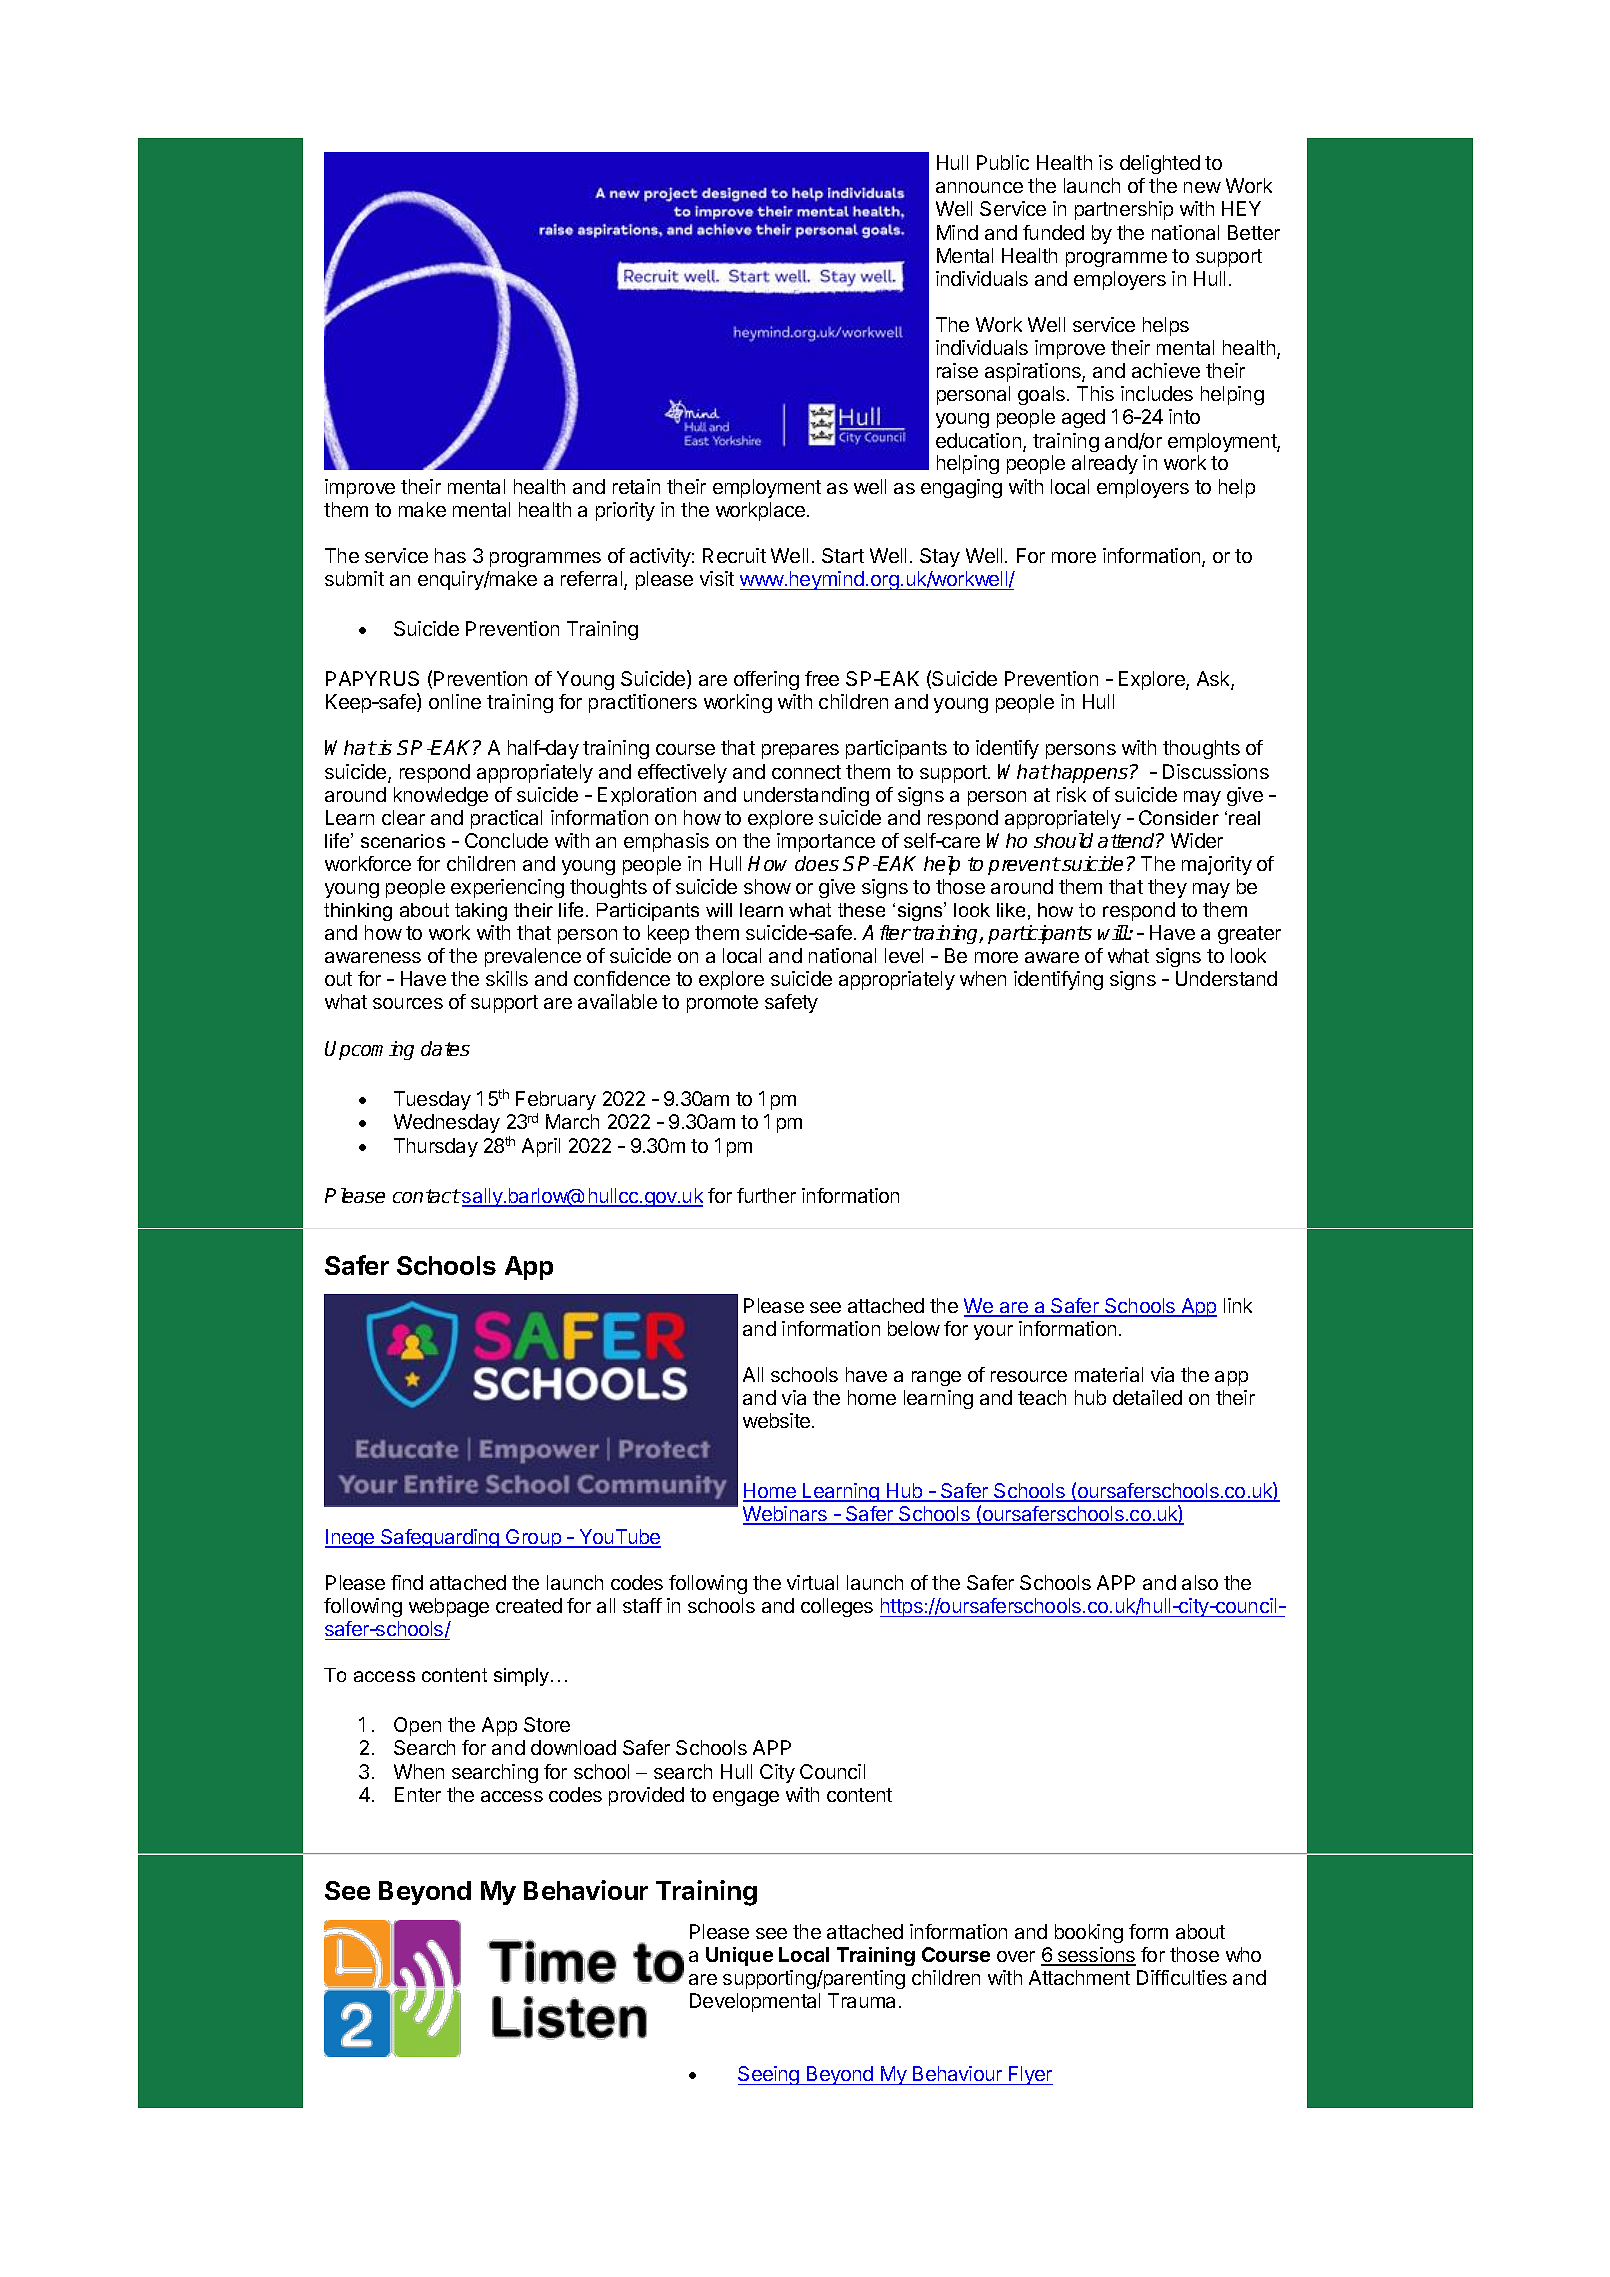  What do you see at coordinates (861, 2000) in the document?
I see `Trauma` at bounding box center [861, 2000].
